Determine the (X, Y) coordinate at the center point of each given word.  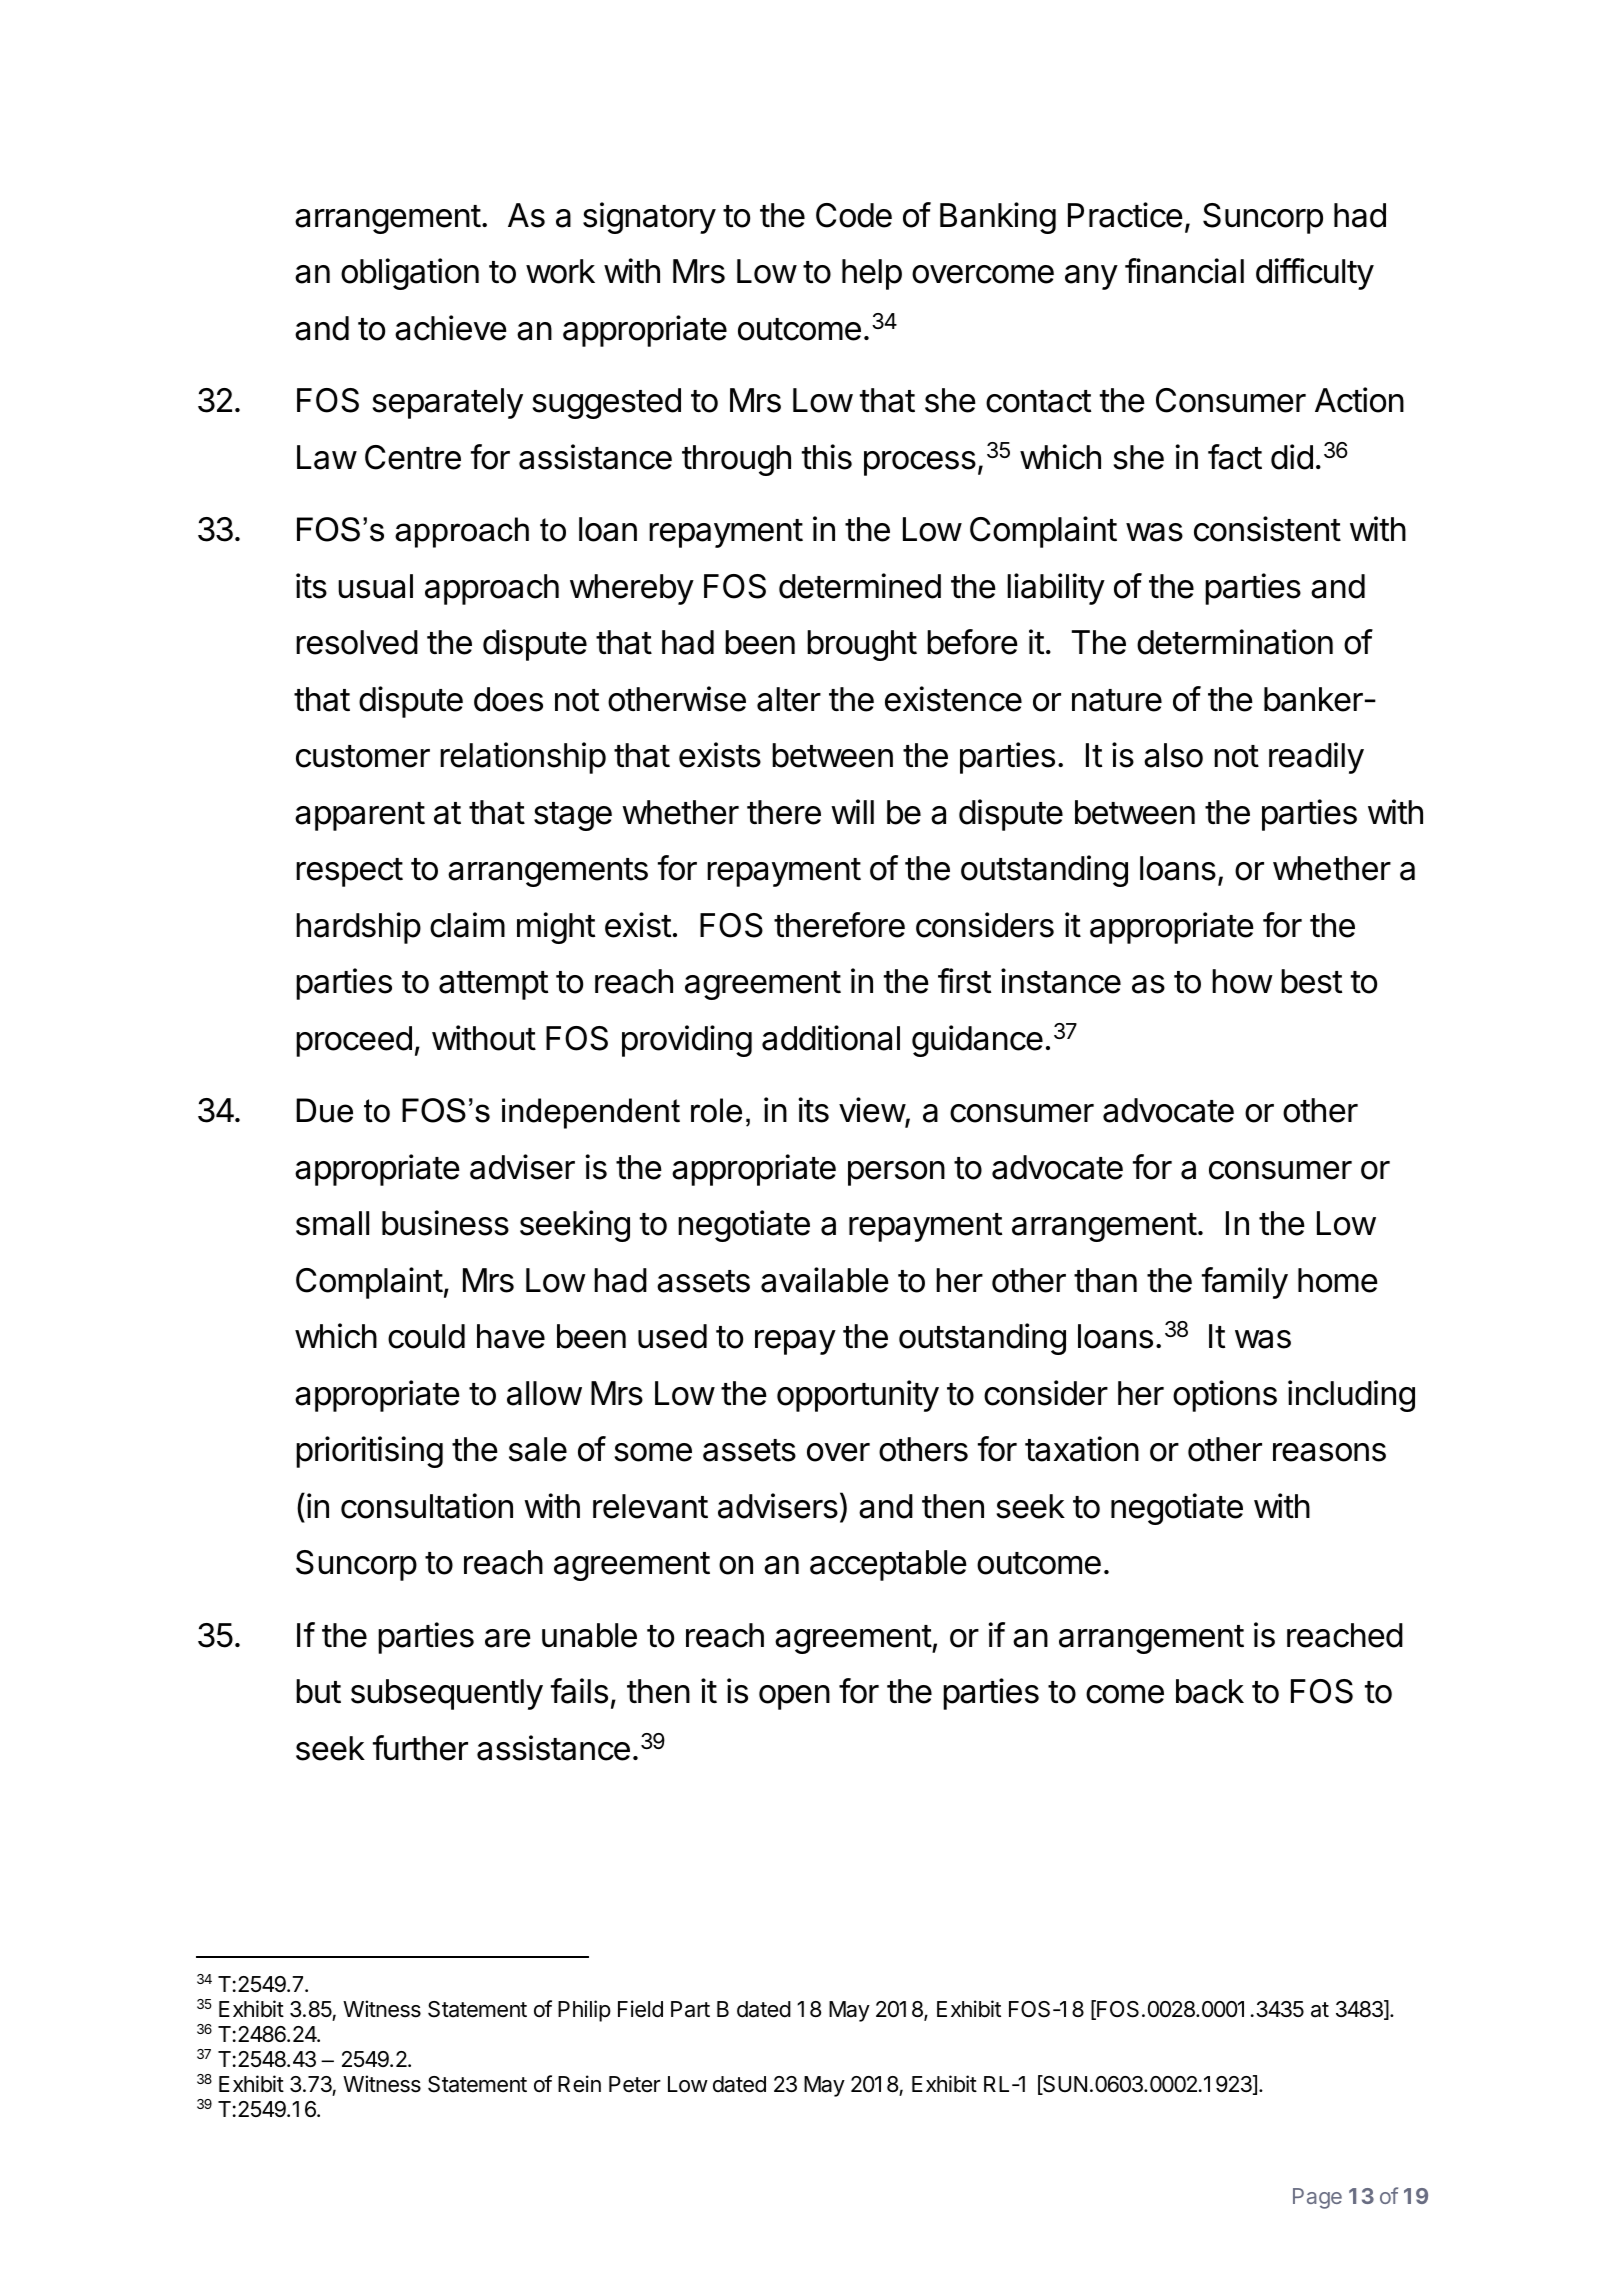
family (1245, 1283)
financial (1184, 271)
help (872, 274)
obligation (410, 274)
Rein (579, 2084)
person (896, 1173)
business (445, 1223)
